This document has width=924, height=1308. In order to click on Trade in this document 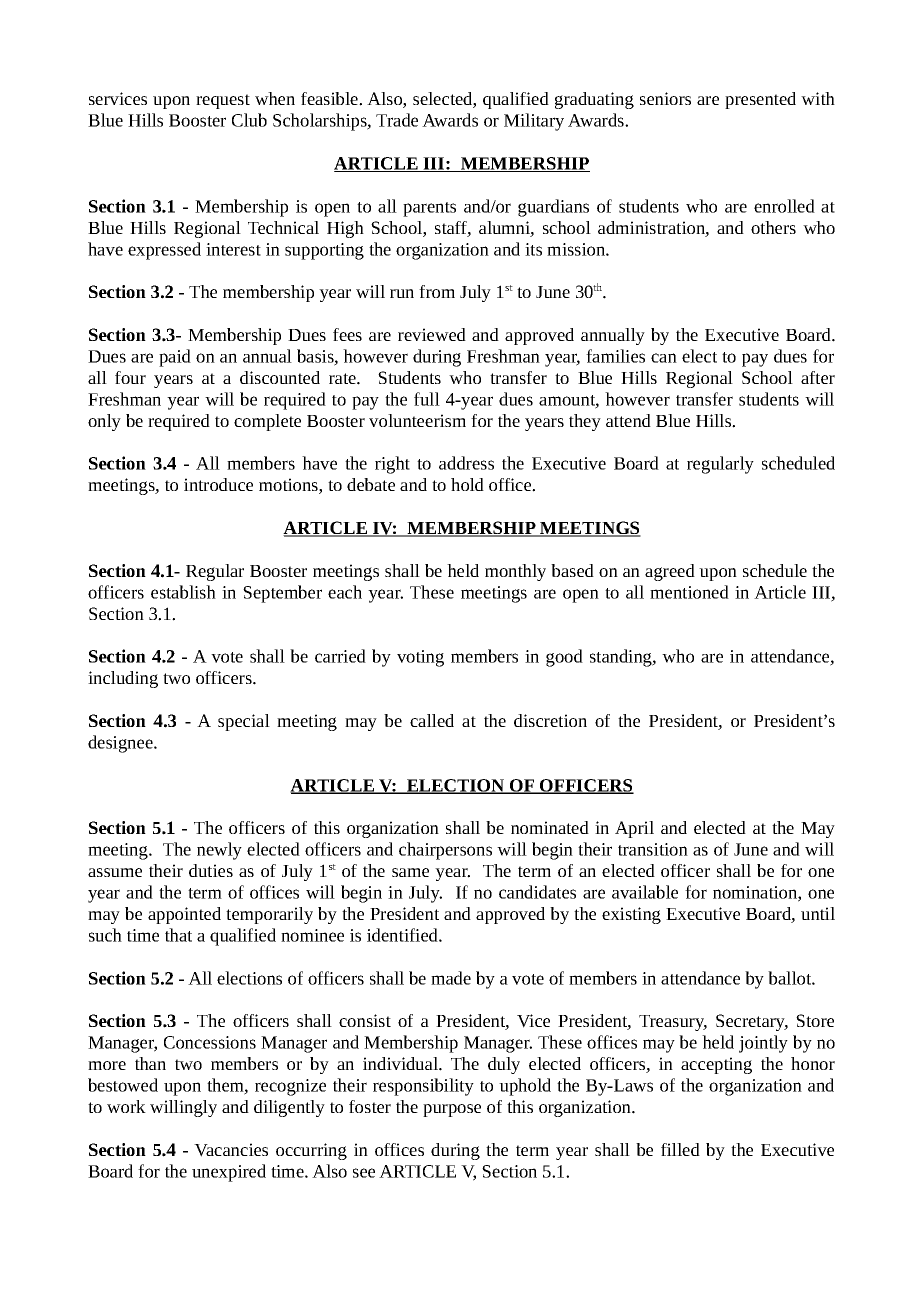, I will do `click(397, 120)`.
